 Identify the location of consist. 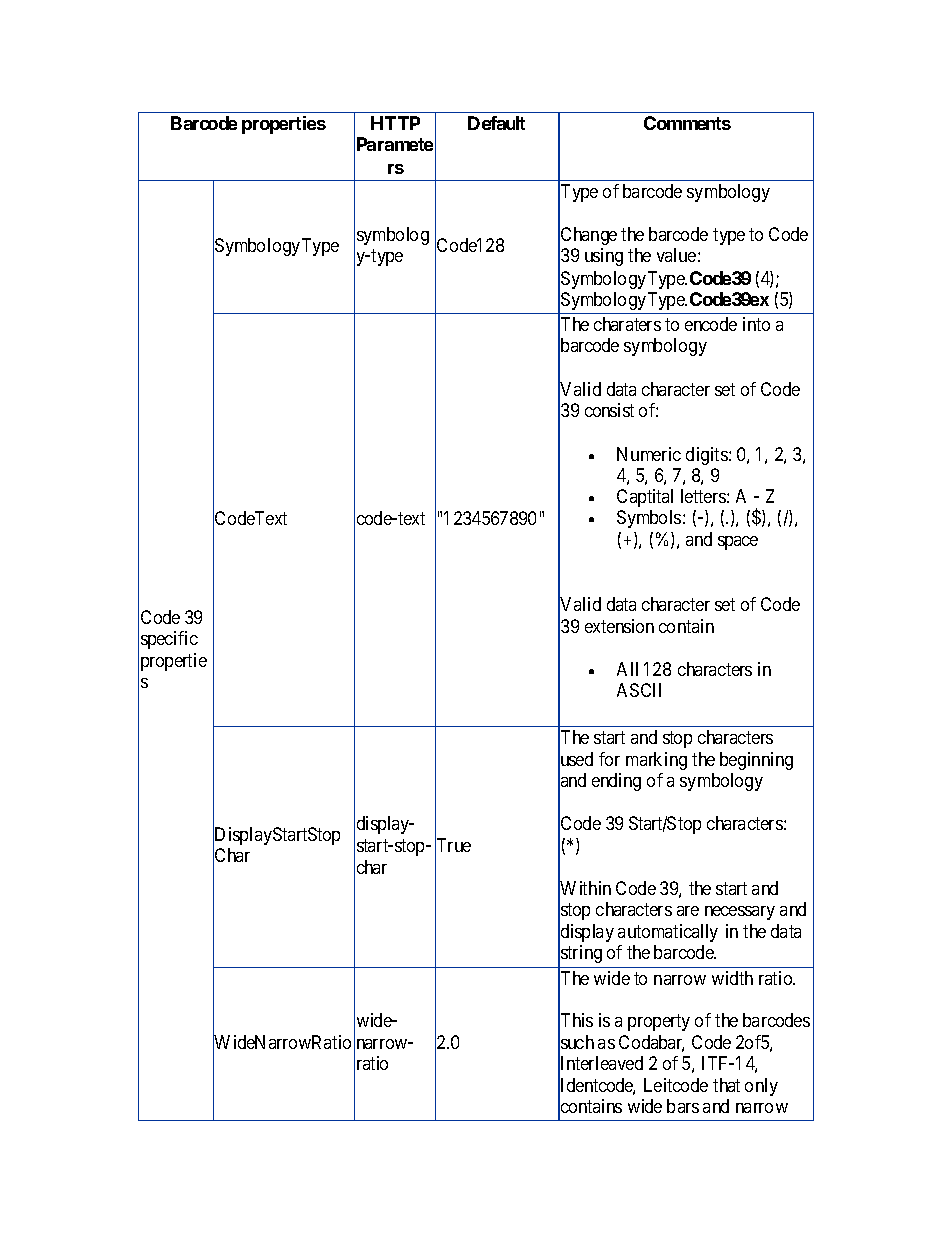
(609, 410).
